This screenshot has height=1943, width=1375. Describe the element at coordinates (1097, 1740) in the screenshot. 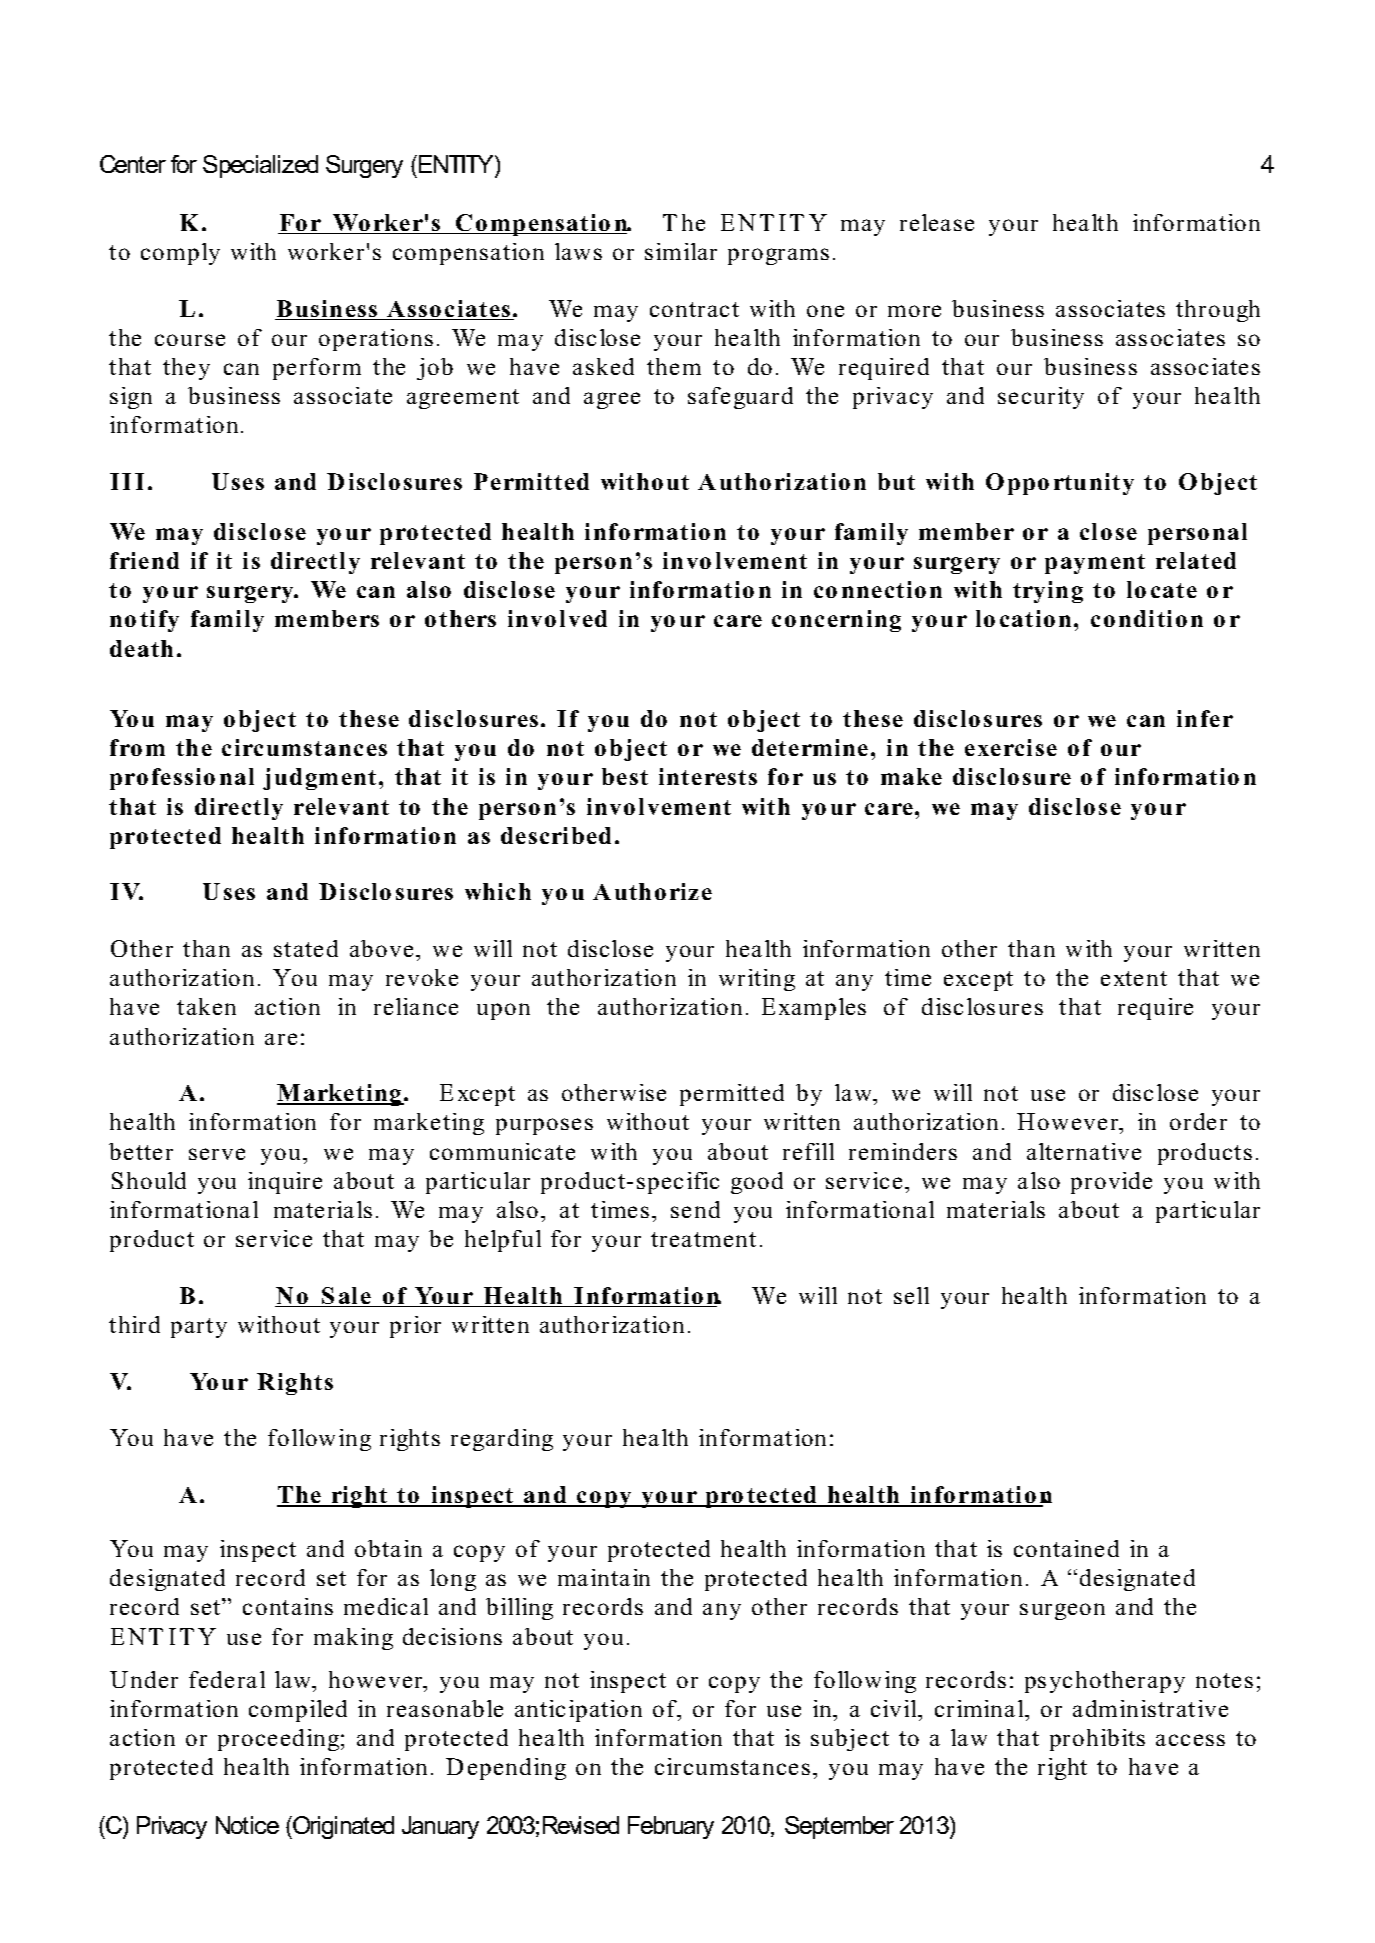

I see `prohibits` at that location.
